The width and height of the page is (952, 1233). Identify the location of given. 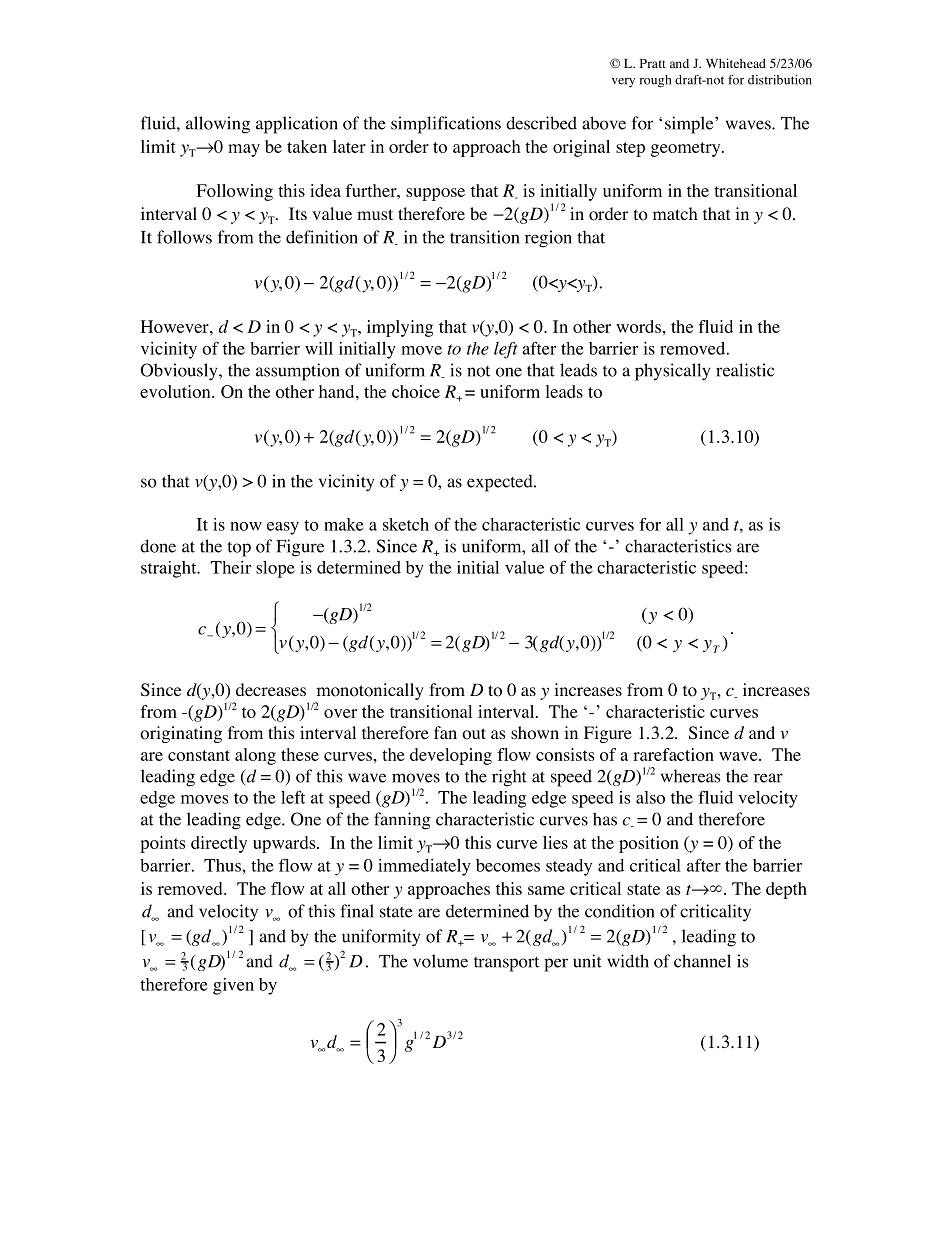
(233, 986).
